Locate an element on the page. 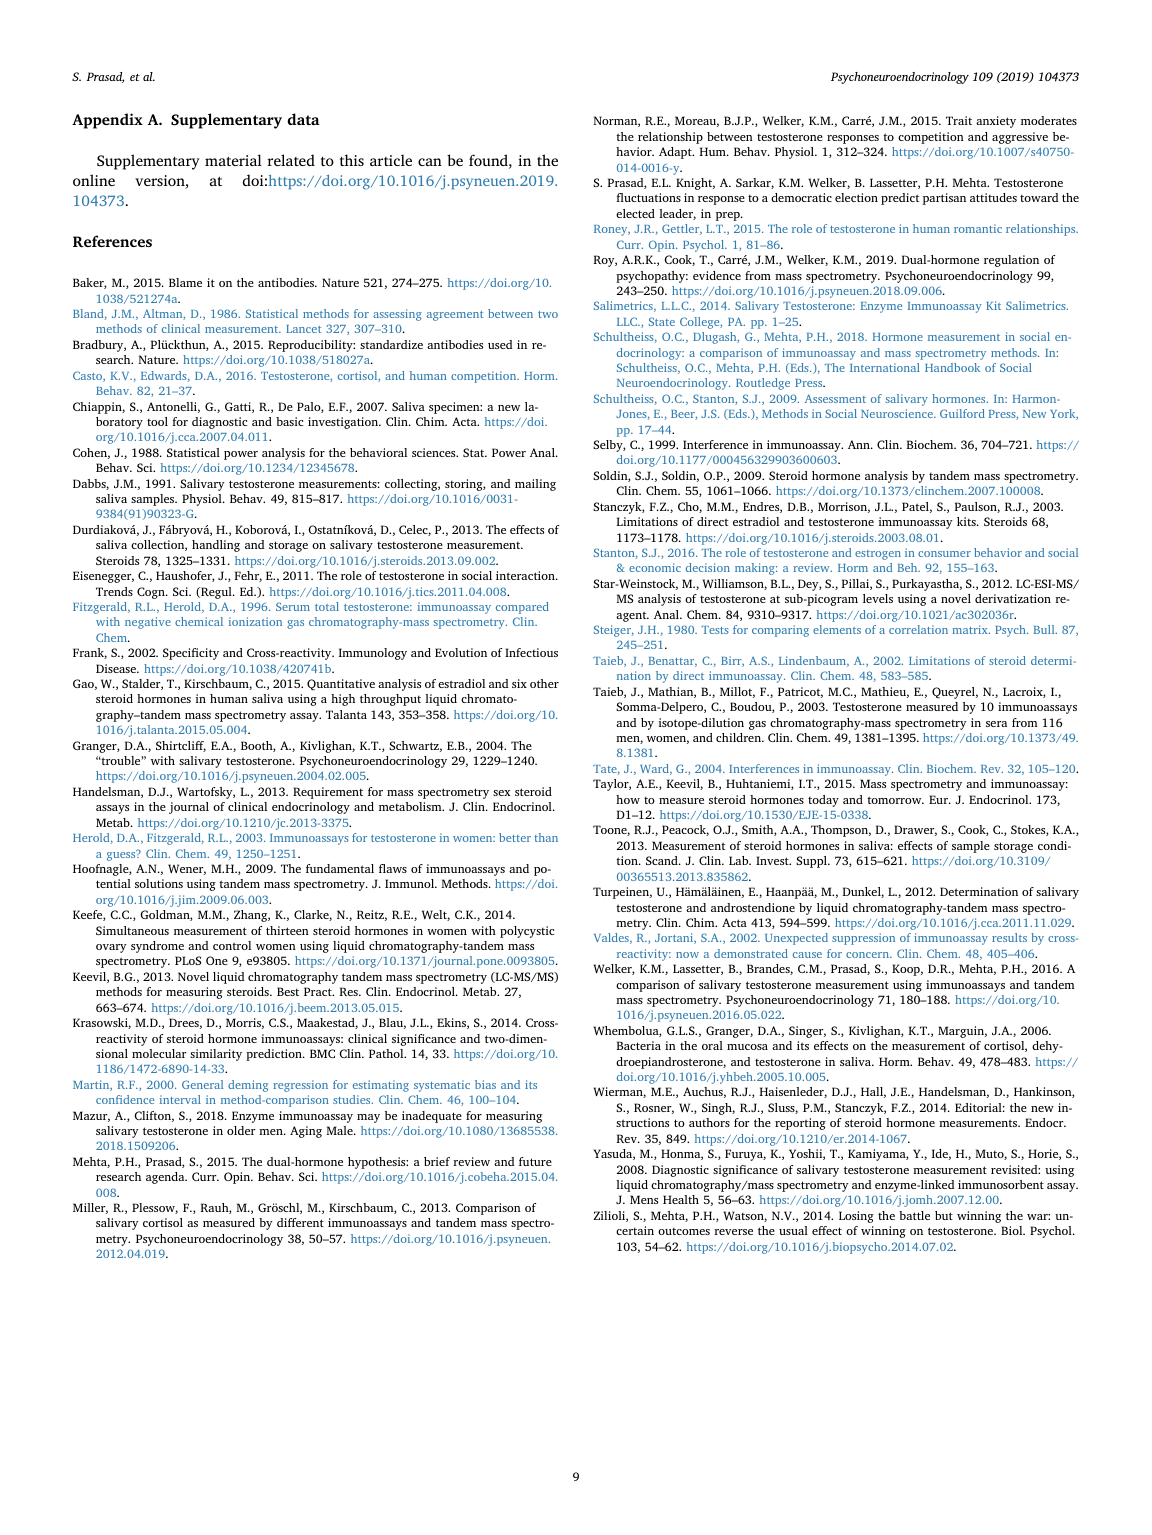 This document has height=1535, width=1152. agenda is located at coordinates (166, 1178).
